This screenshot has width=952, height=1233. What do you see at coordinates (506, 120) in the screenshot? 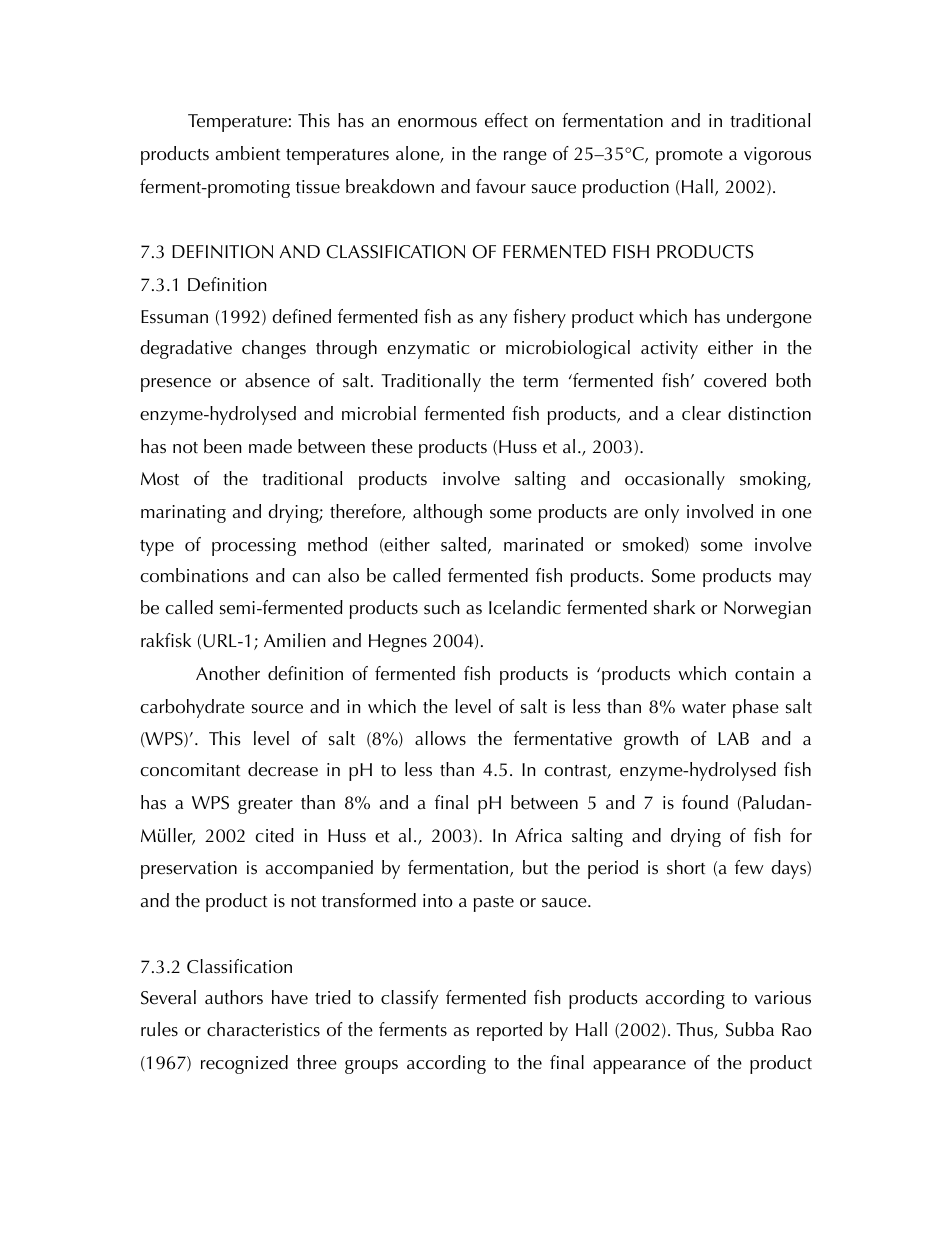
I see `effect` at bounding box center [506, 120].
